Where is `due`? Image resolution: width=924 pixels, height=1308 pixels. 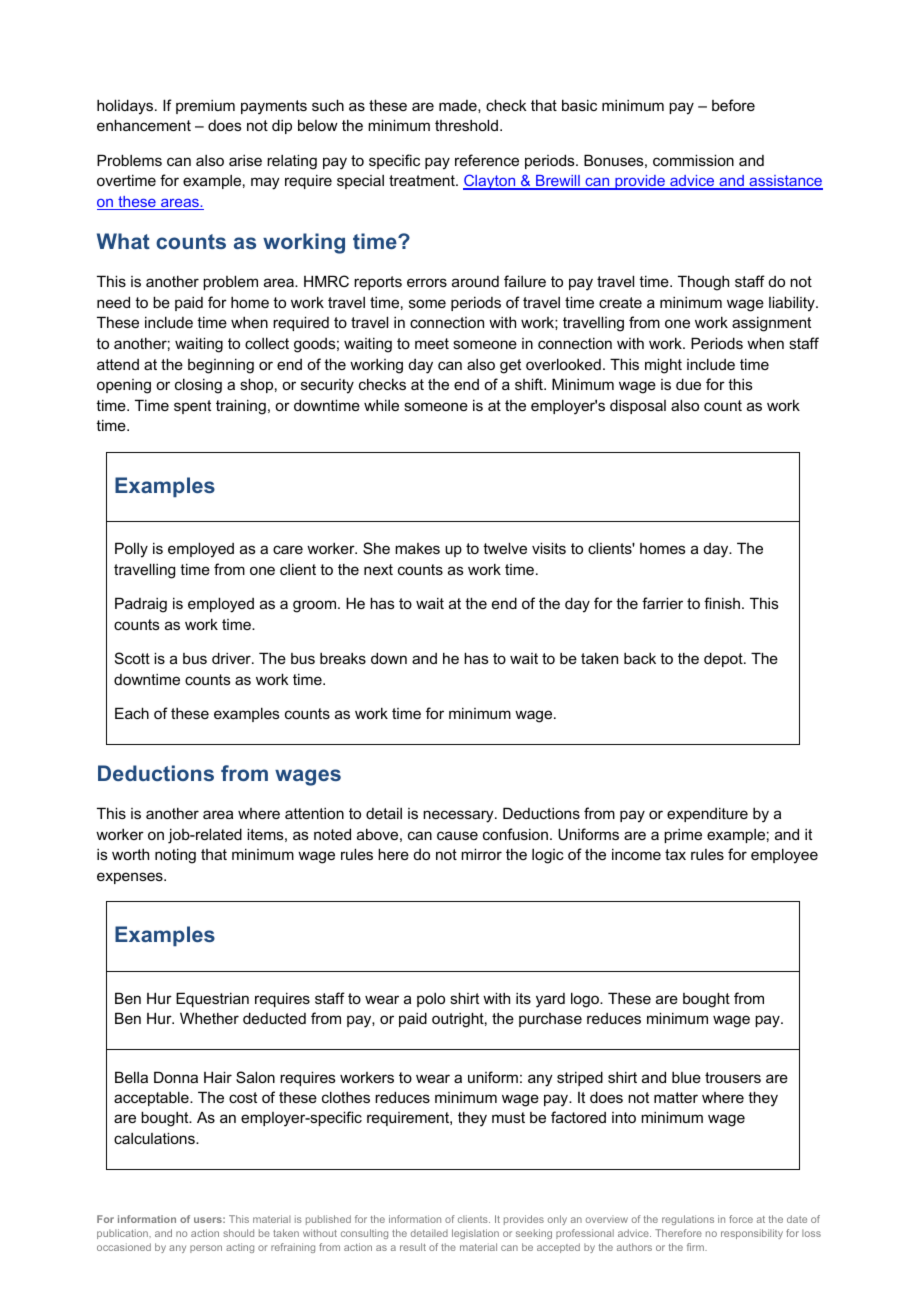
due is located at coordinates (688, 384).
